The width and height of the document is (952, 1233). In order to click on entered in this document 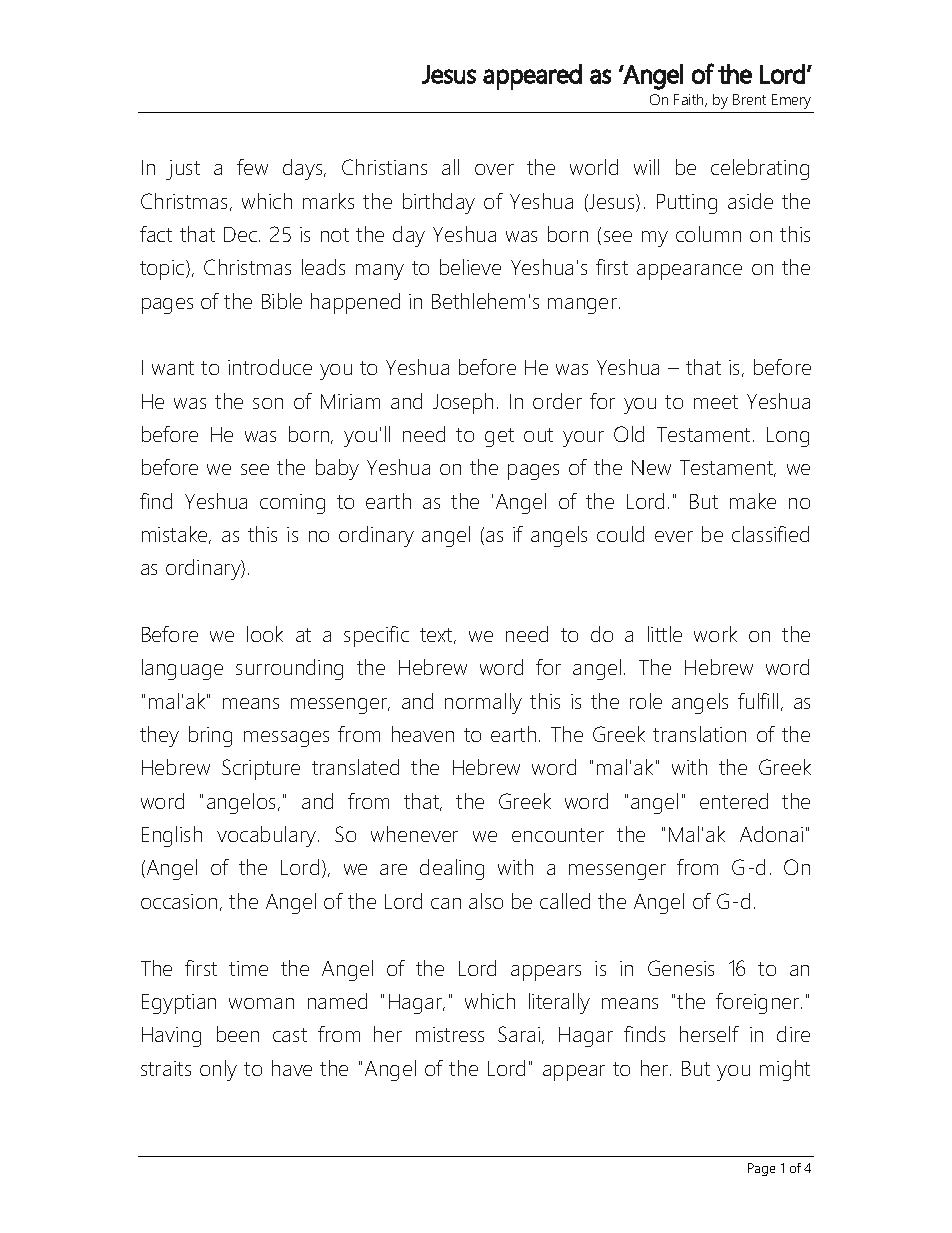, I will do `click(734, 801)`.
